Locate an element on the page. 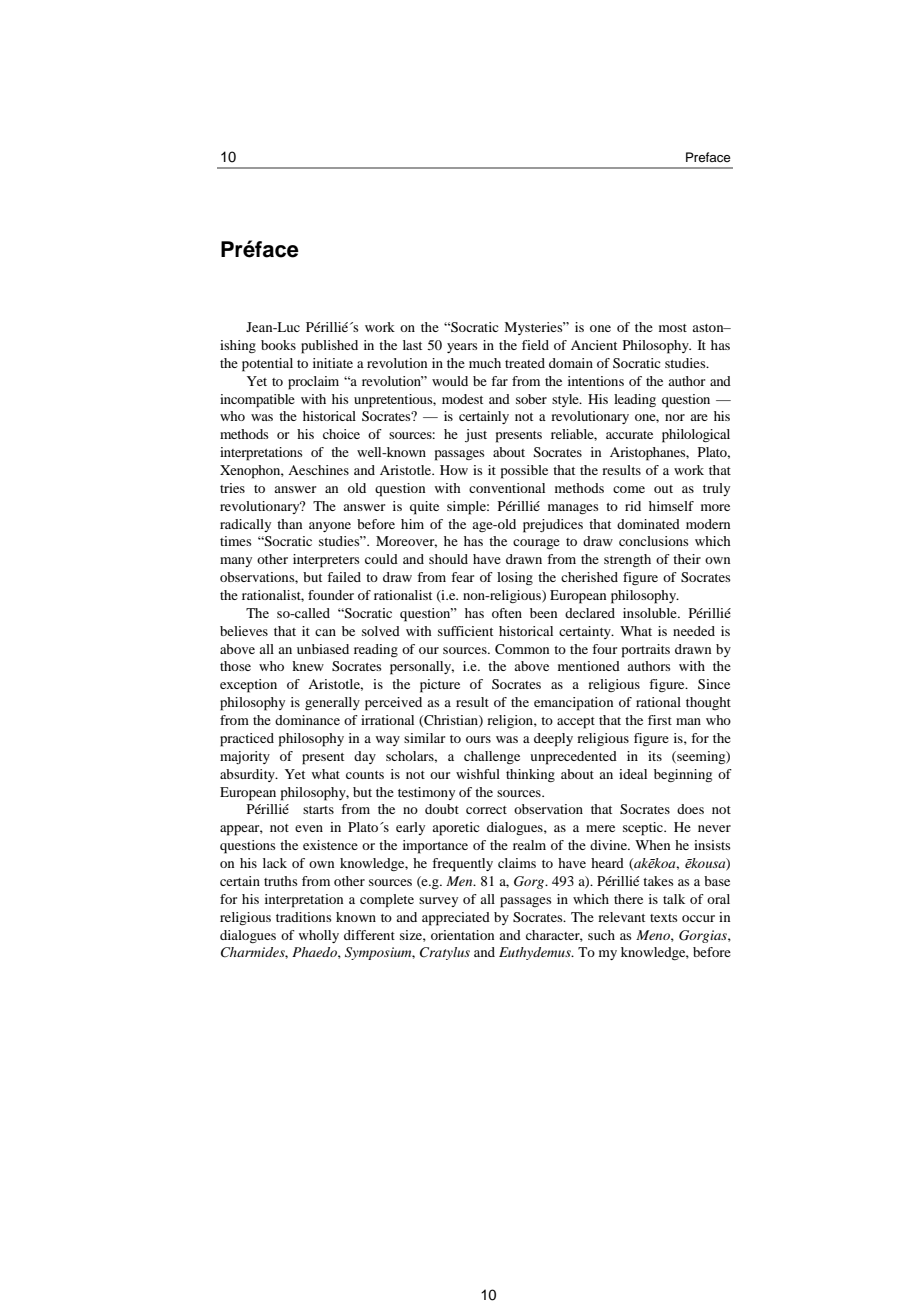 Image resolution: width=924 pixels, height=1308 pixels. most is located at coordinates (673, 328).
